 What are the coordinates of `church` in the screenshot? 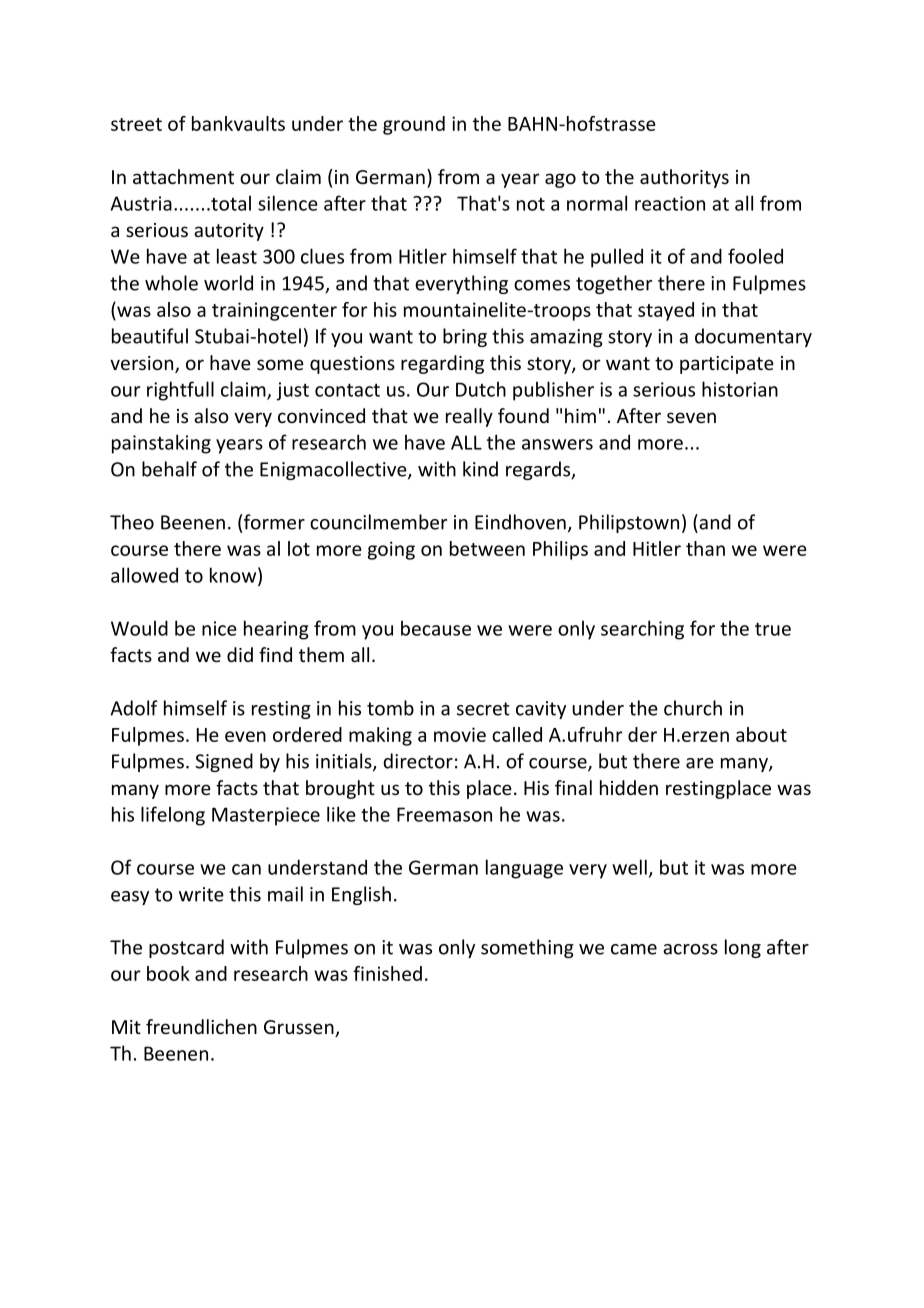 It's located at (693, 708).
